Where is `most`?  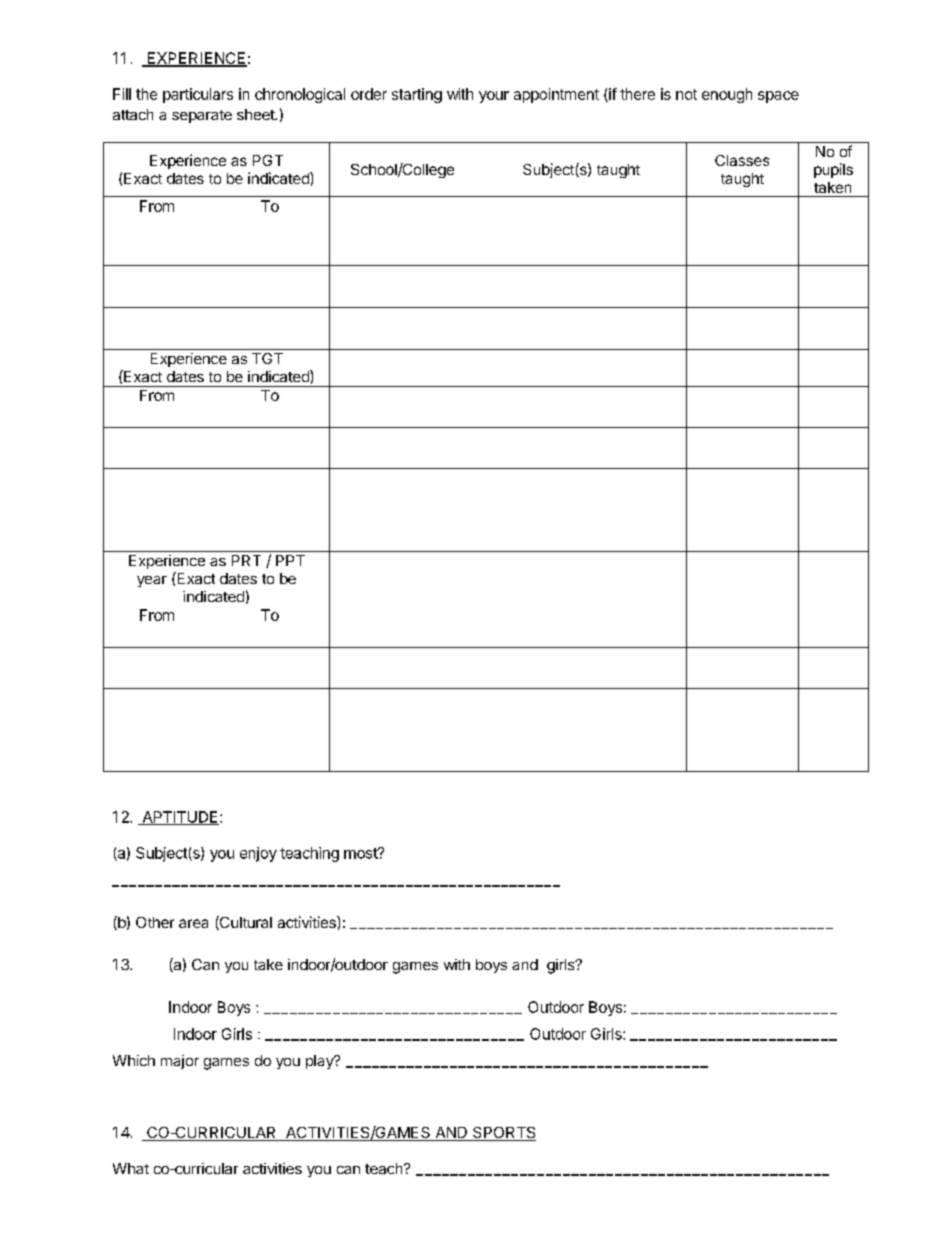
most is located at coordinates (361, 853).
